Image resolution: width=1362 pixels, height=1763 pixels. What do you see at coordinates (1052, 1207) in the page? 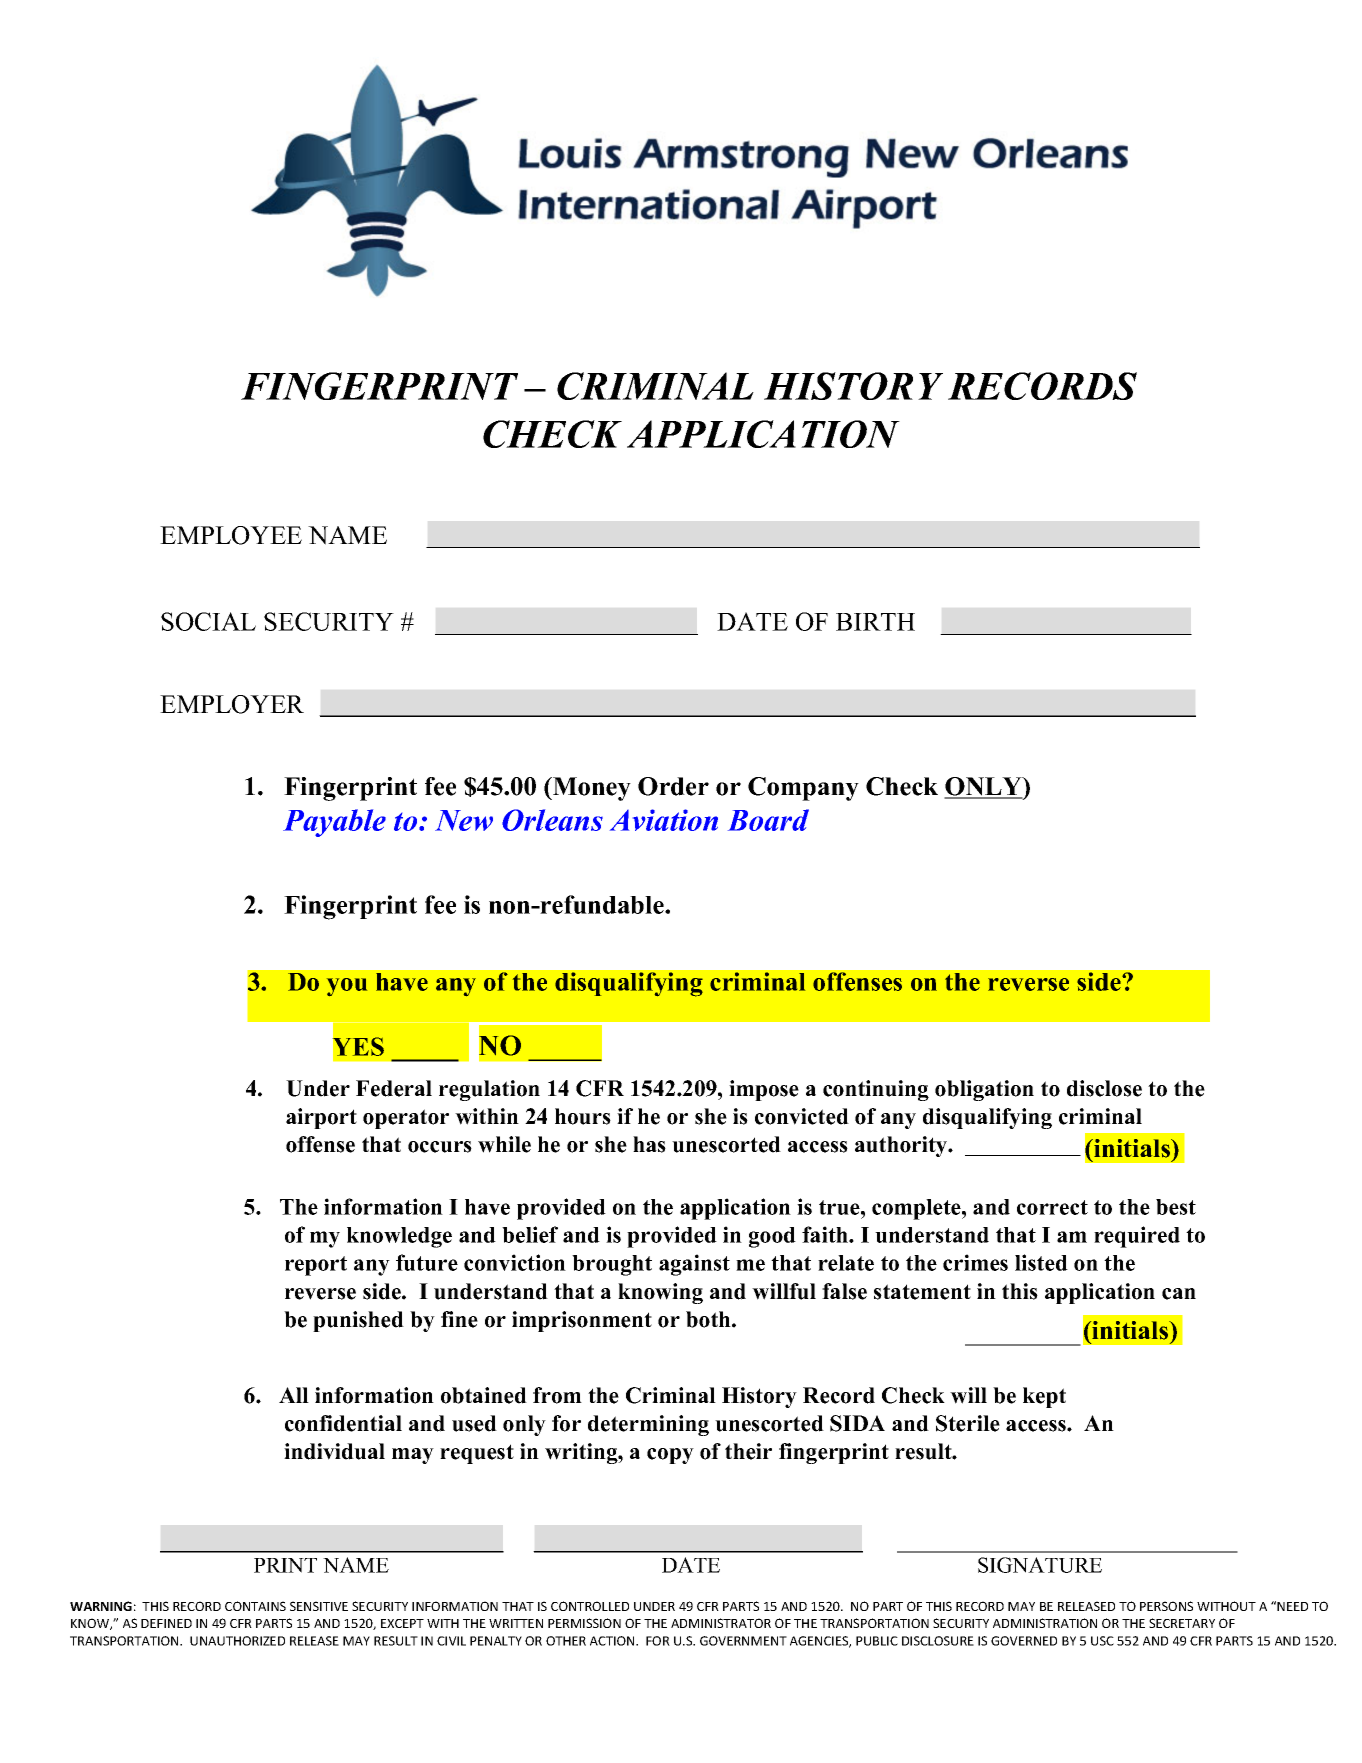
I see `correct` at bounding box center [1052, 1207].
